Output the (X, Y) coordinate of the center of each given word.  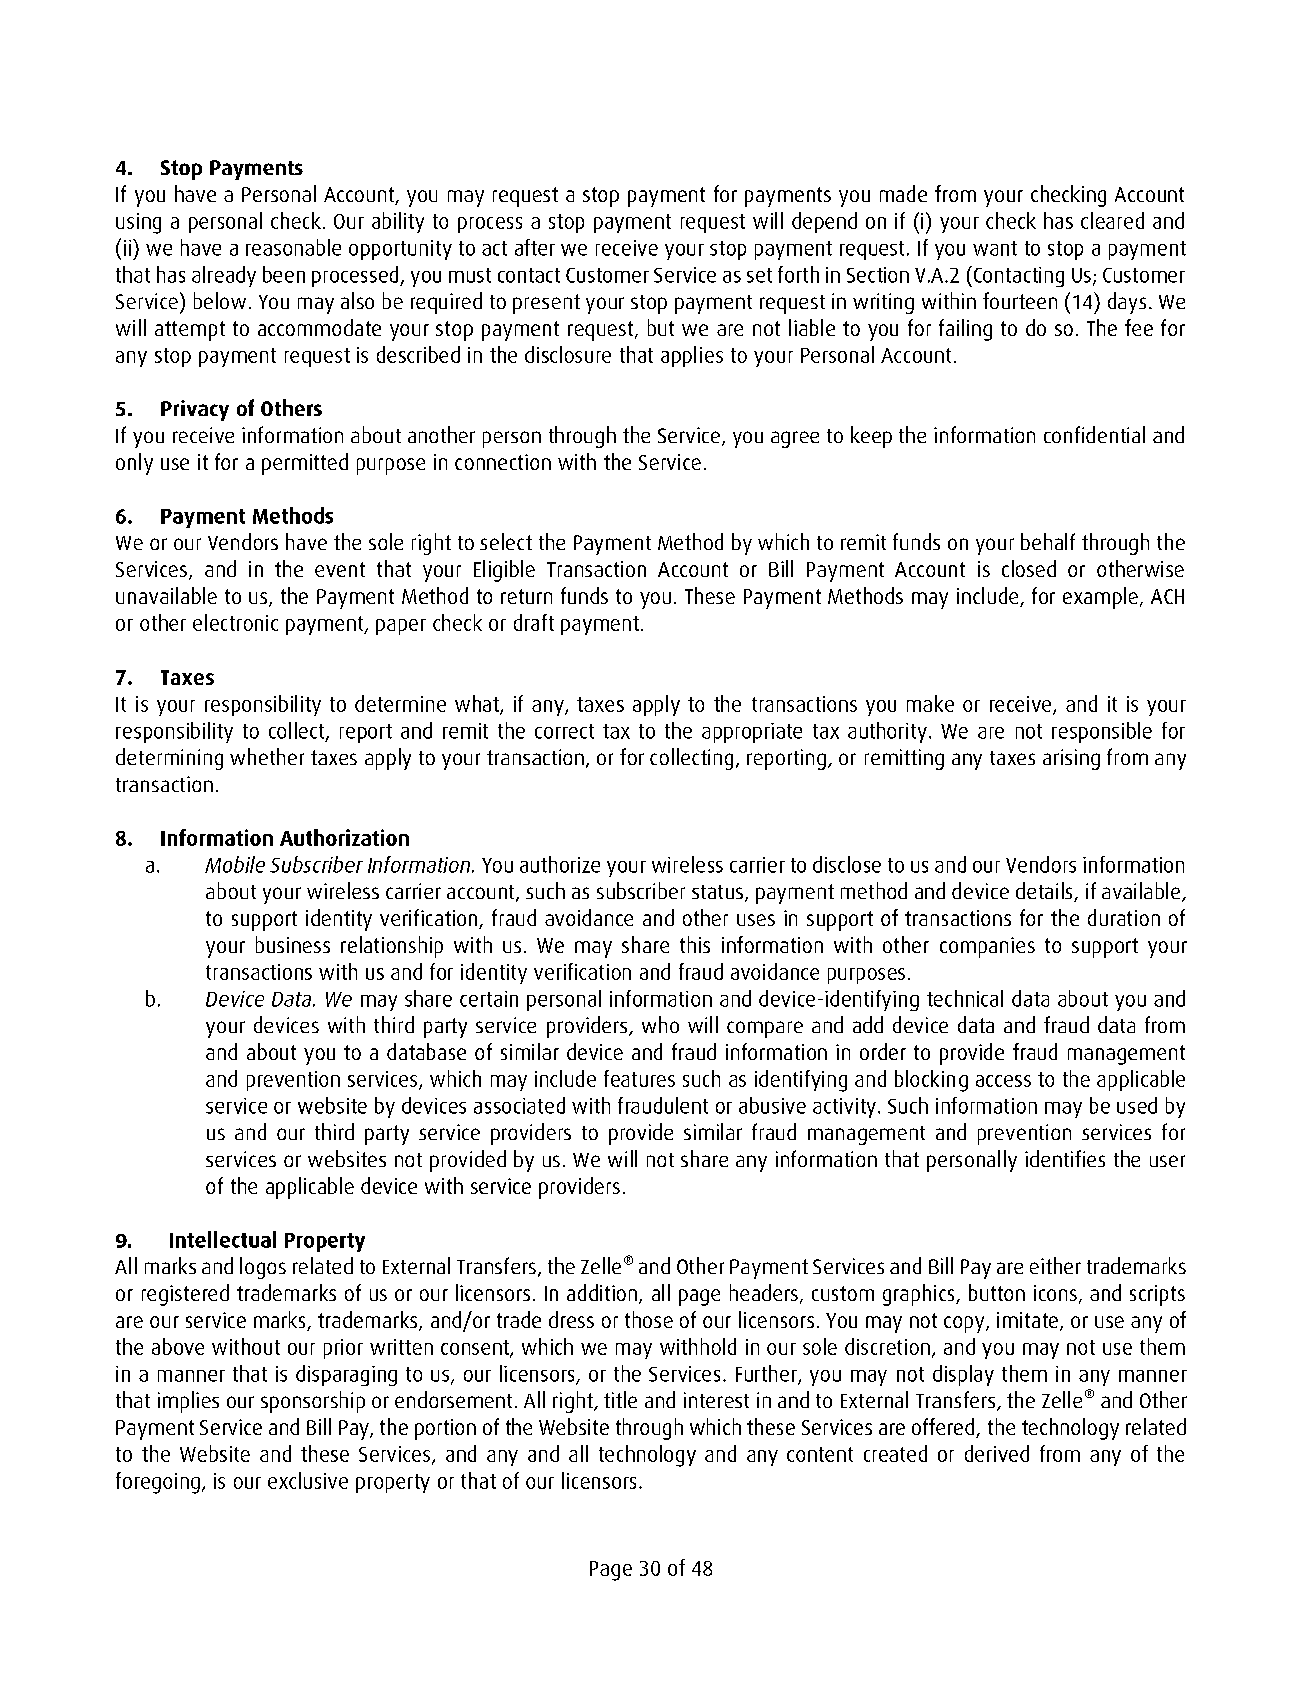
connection (503, 462)
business (293, 944)
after (535, 247)
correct (564, 731)
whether (267, 756)
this (695, 944)
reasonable (293, 247)
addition (602, 1292)
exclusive (308, 1480)
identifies (1065, 1158)
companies (987, 947)
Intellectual (223, 1239)
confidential (1094, 434)
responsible (1102, 732)
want (995, 248)
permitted (305, 464)
